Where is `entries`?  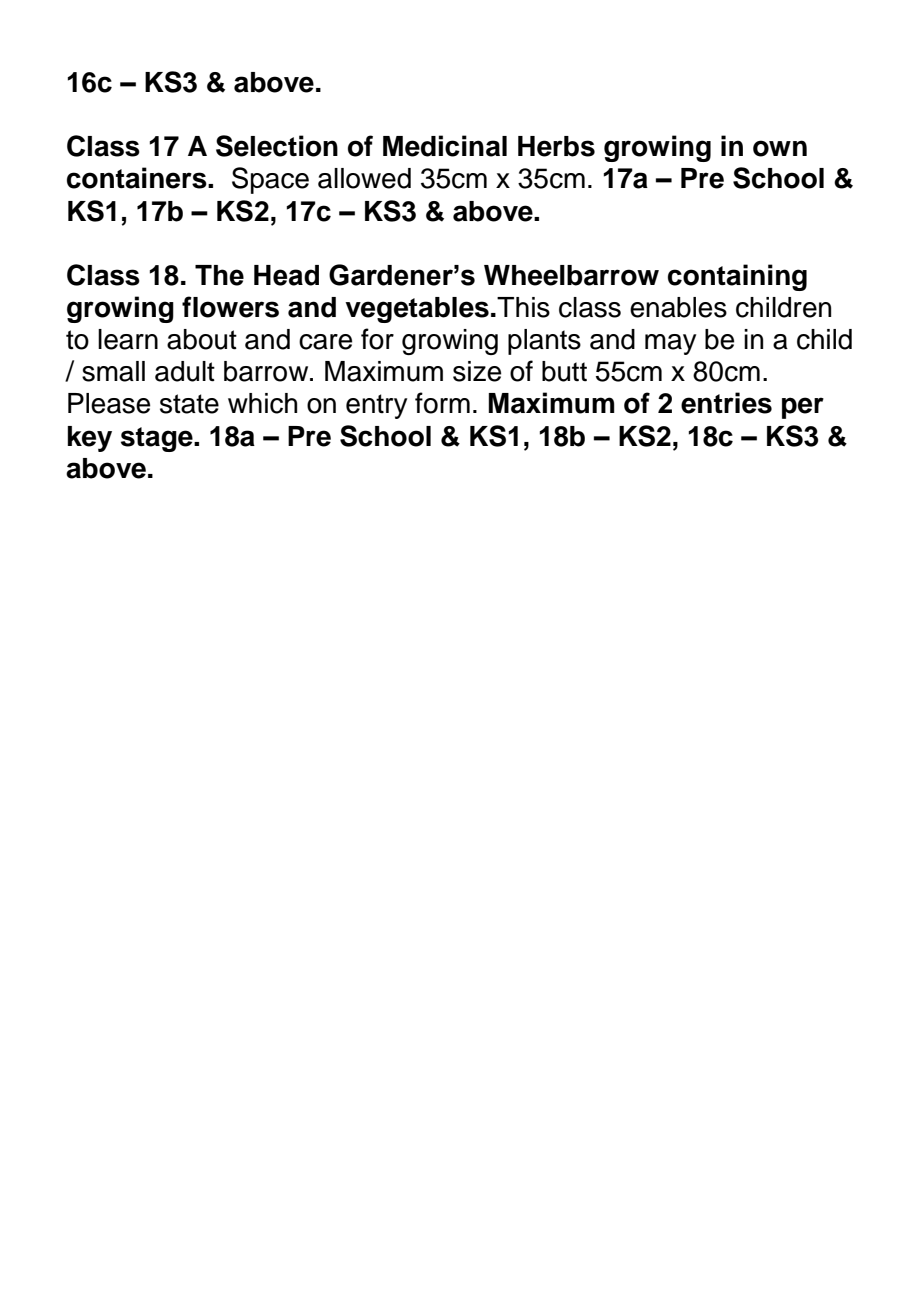 entries is located at coordinates (726, 403).
